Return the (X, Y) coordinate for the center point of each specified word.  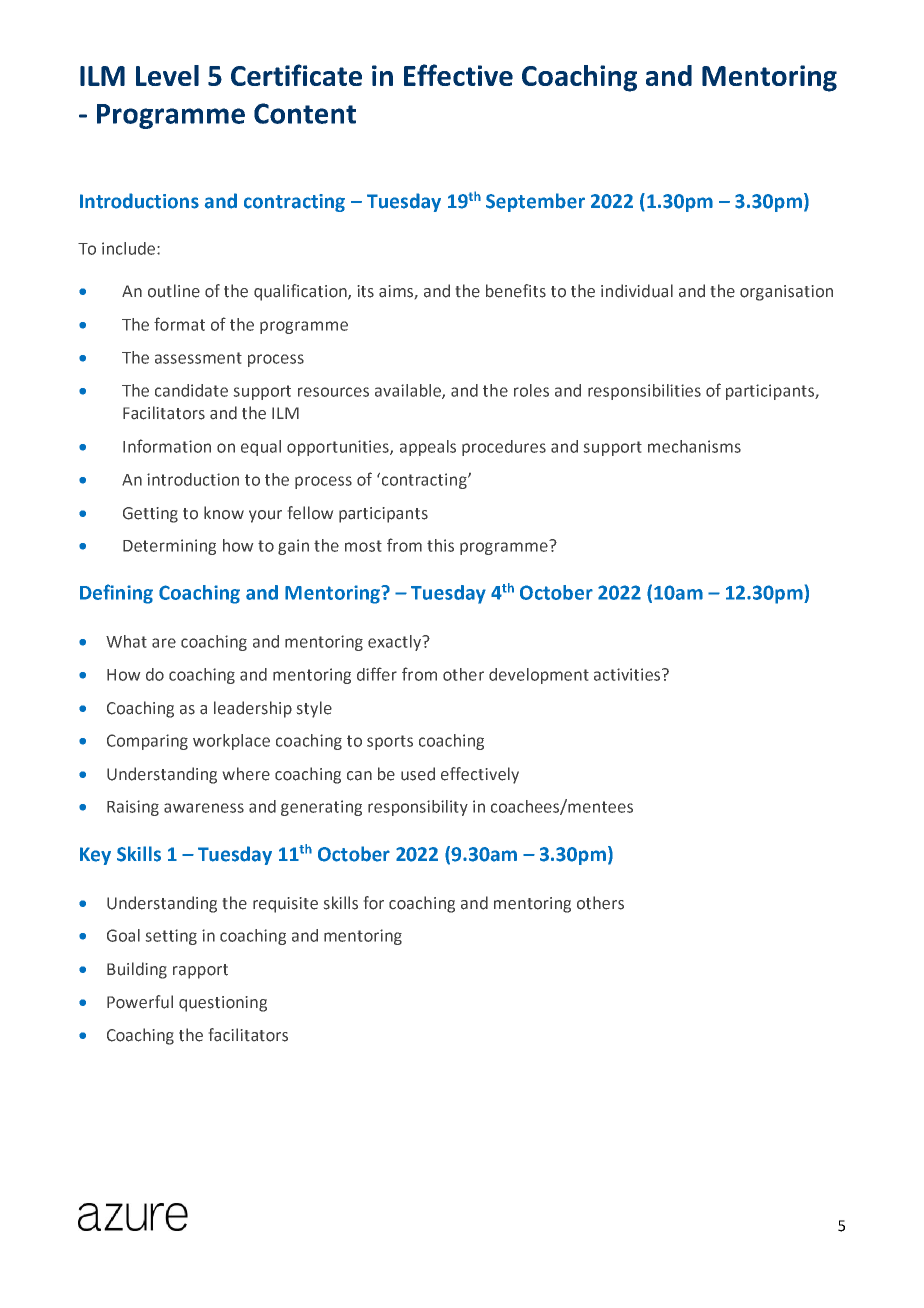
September (535, 202)
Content (305, 113)
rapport (200, 971)
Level (167, 75)
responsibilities (644, 392)
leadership (253, 709)
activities (628, 674)
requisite (285, 905)
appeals (428, 448)
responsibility (418, 808)
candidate (191, 390)
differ (377, 674)
